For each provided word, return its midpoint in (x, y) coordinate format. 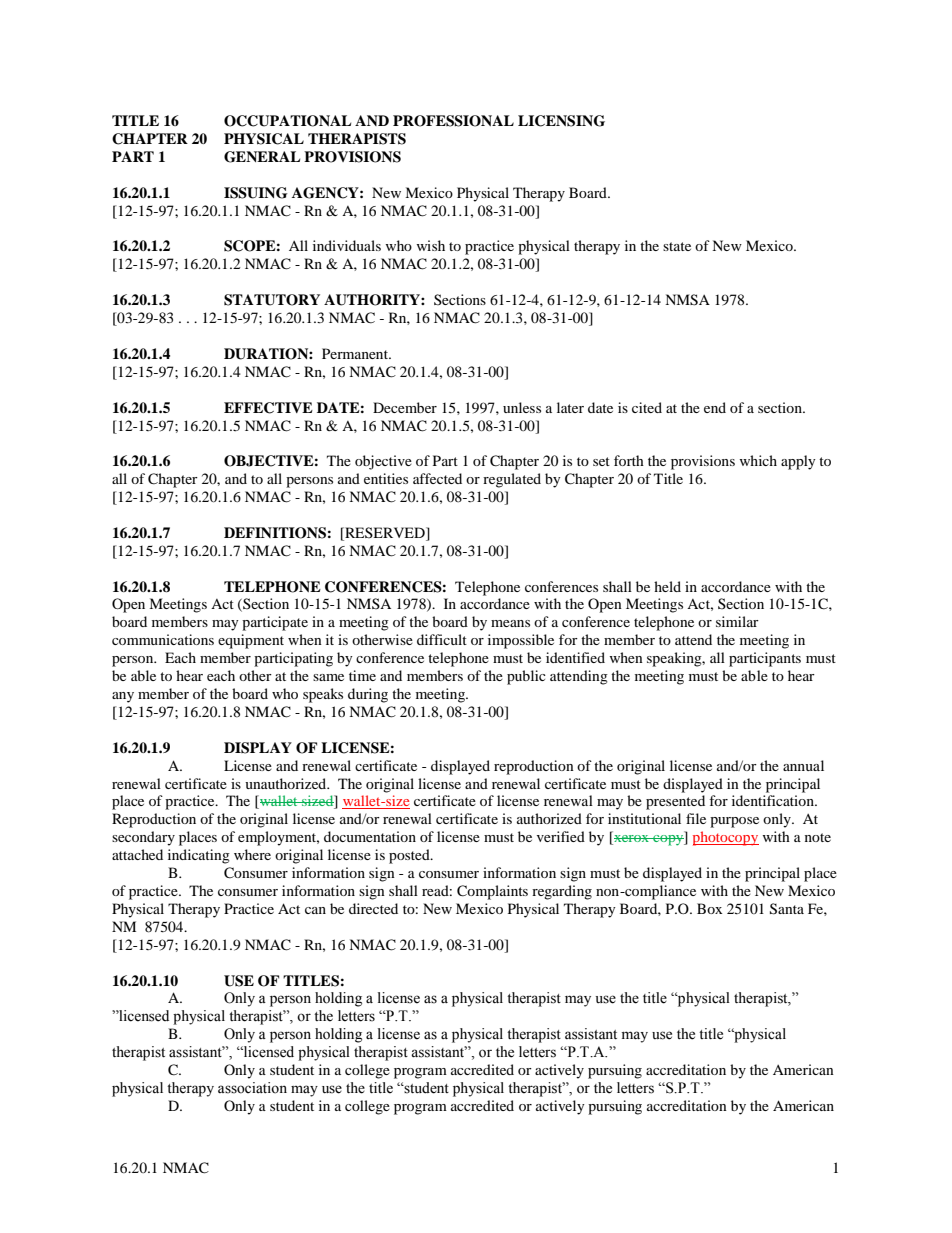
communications (163, 639)
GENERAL (262, 157)
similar (737, 621)
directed (373, 908)
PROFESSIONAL (453, 121)
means (510, 623)
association (252, 1088)
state (677, 246)
